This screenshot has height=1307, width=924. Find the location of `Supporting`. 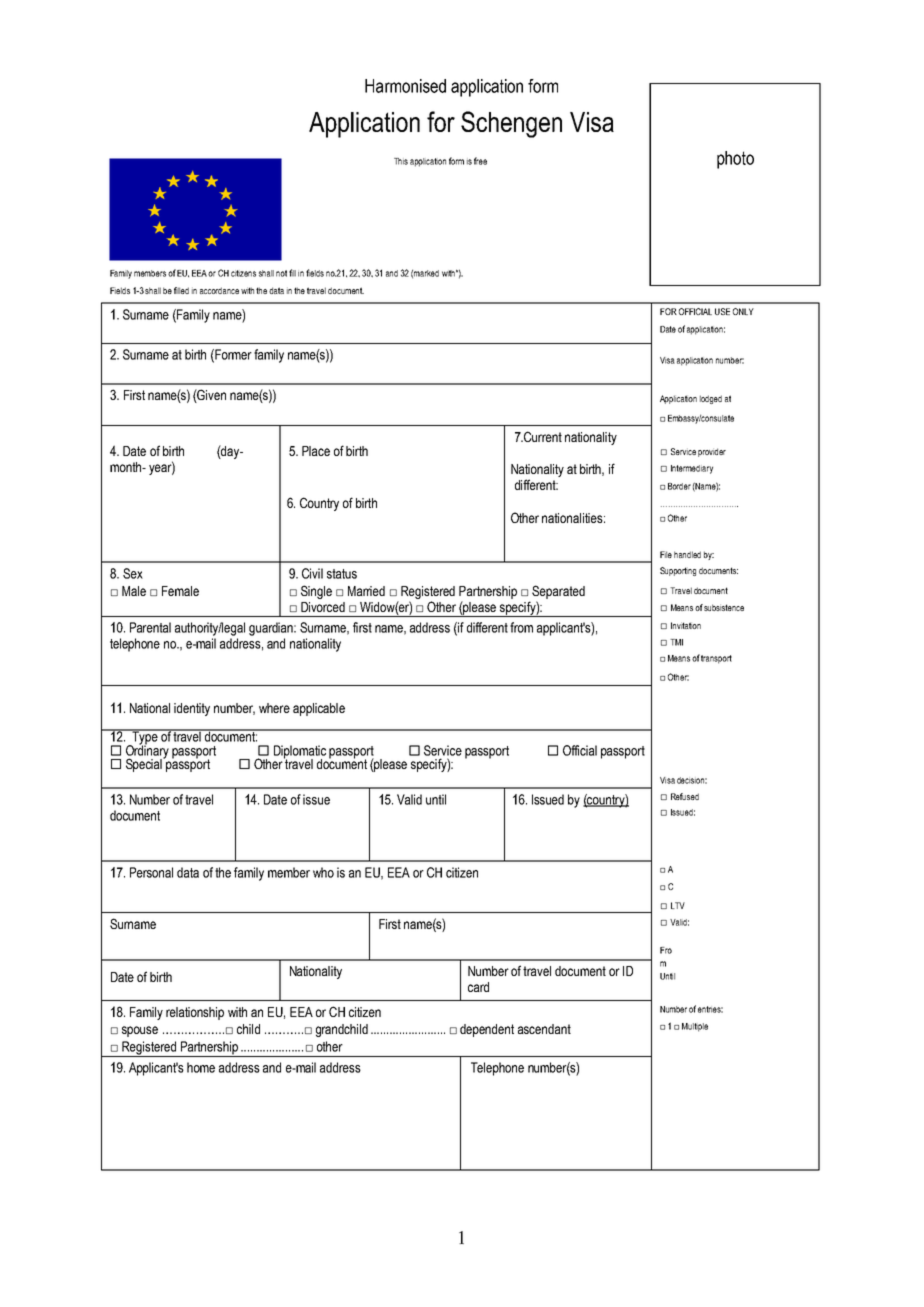

Supporting is located at coordinates (678, 571).
